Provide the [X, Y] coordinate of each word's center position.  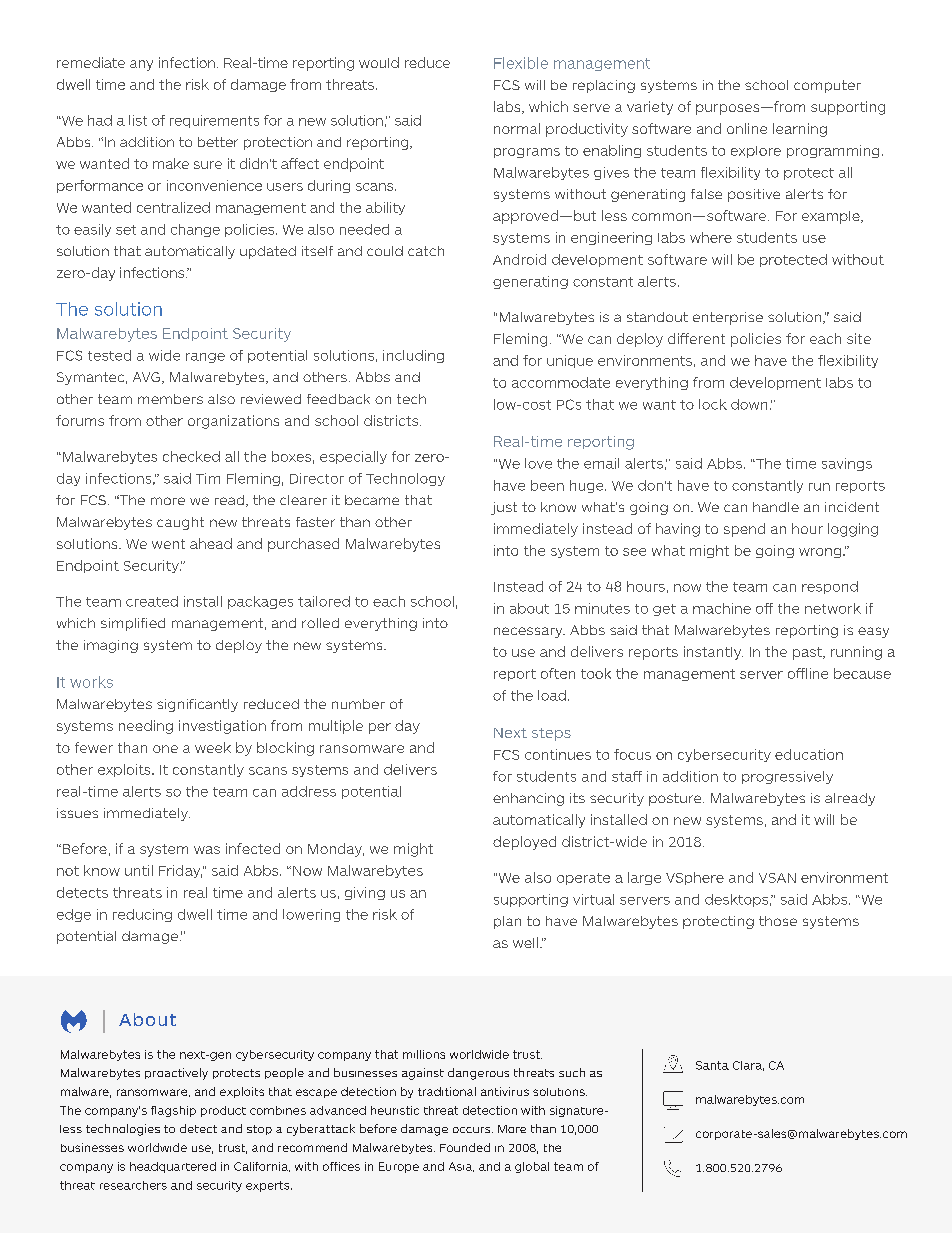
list [138, 120]
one [165, 749]
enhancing [528, 799]
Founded [465, 1147]
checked [191, 456]
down [749, 404]
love [538, 463]
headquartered [173, 1167]
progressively [787, 777]
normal [517, 128]
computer [827, 86]
